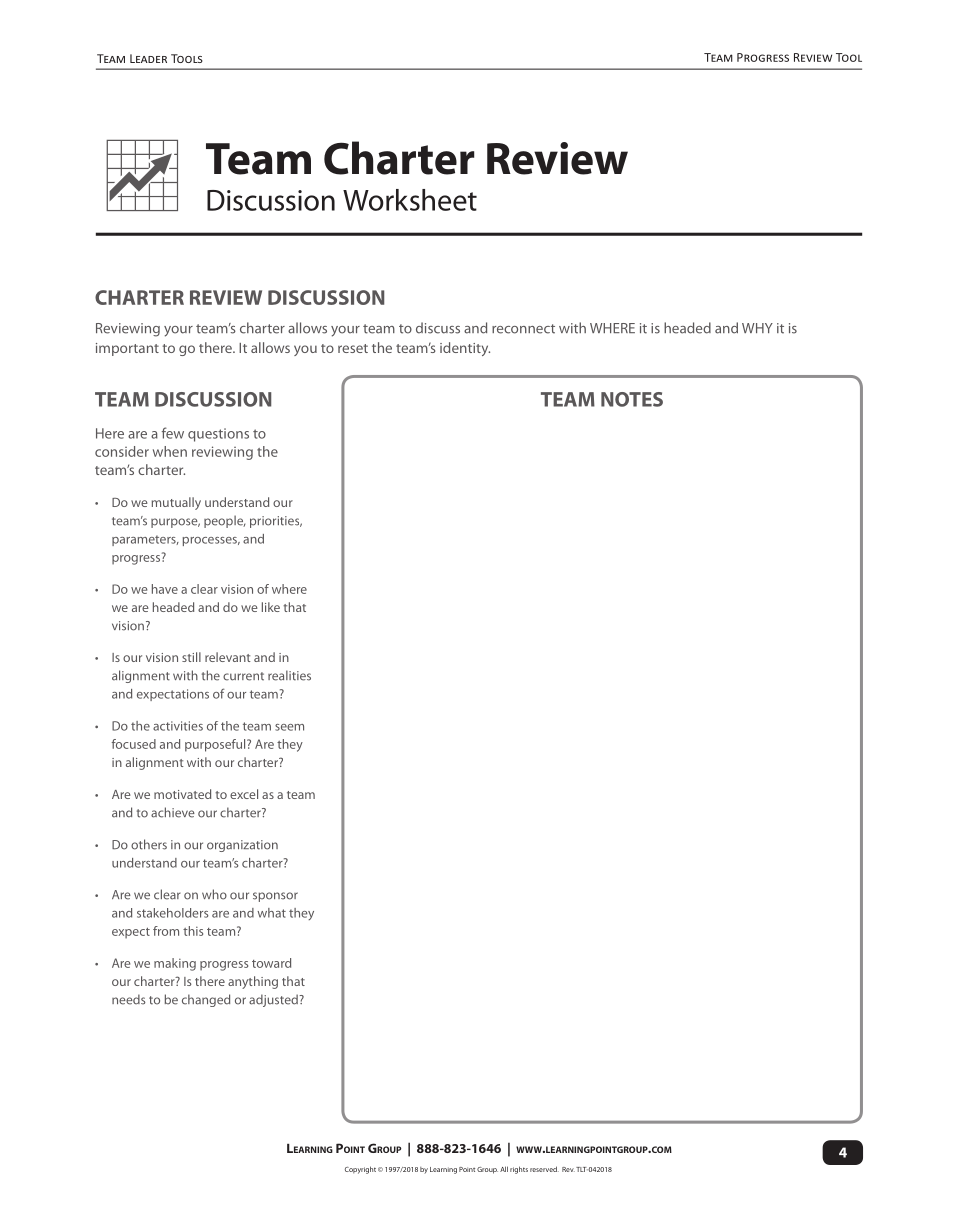 This screenshot has height=1232, width=958. I want to click on questions, so click(218, 435).
